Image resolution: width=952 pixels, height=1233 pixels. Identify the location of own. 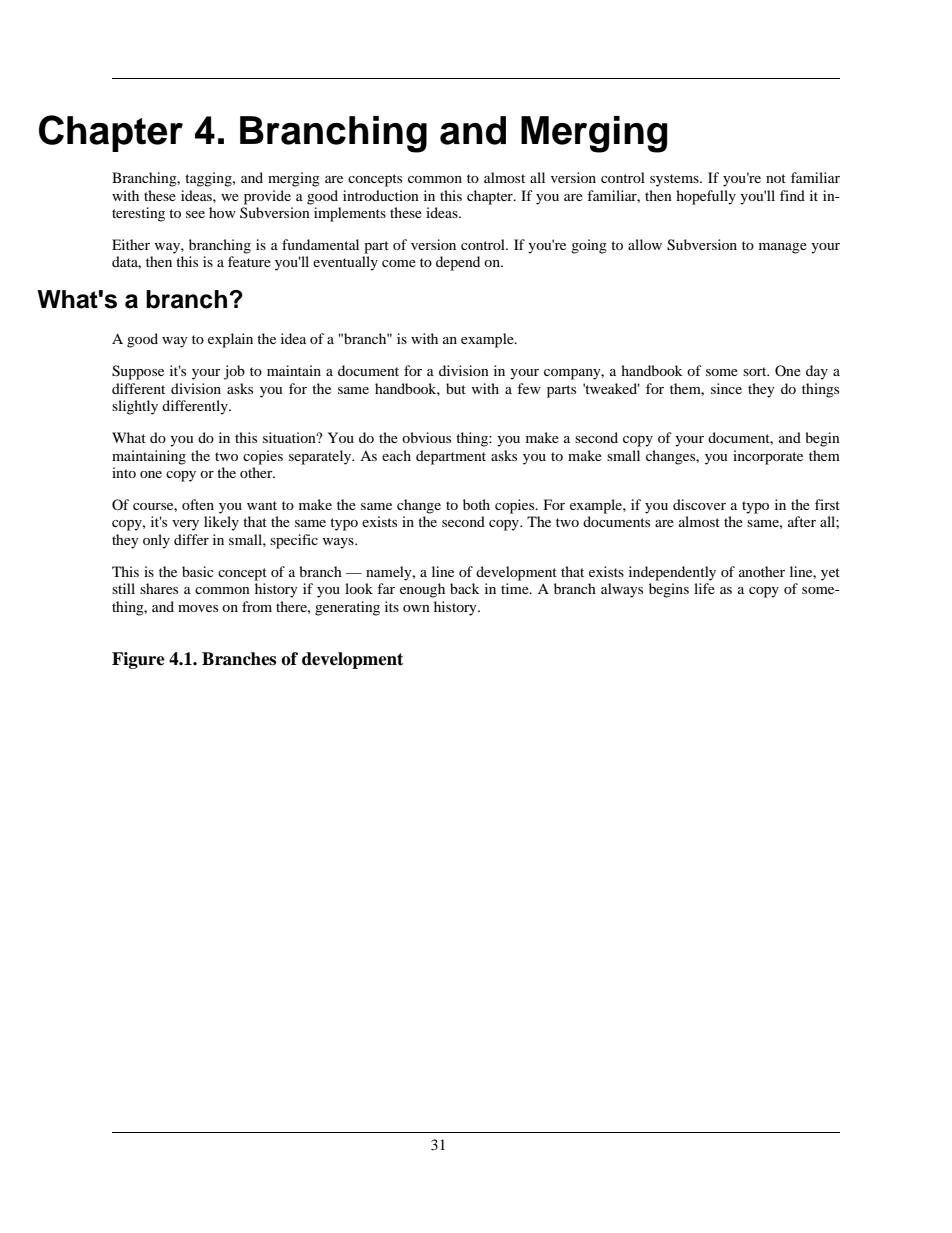
(416, 608).
